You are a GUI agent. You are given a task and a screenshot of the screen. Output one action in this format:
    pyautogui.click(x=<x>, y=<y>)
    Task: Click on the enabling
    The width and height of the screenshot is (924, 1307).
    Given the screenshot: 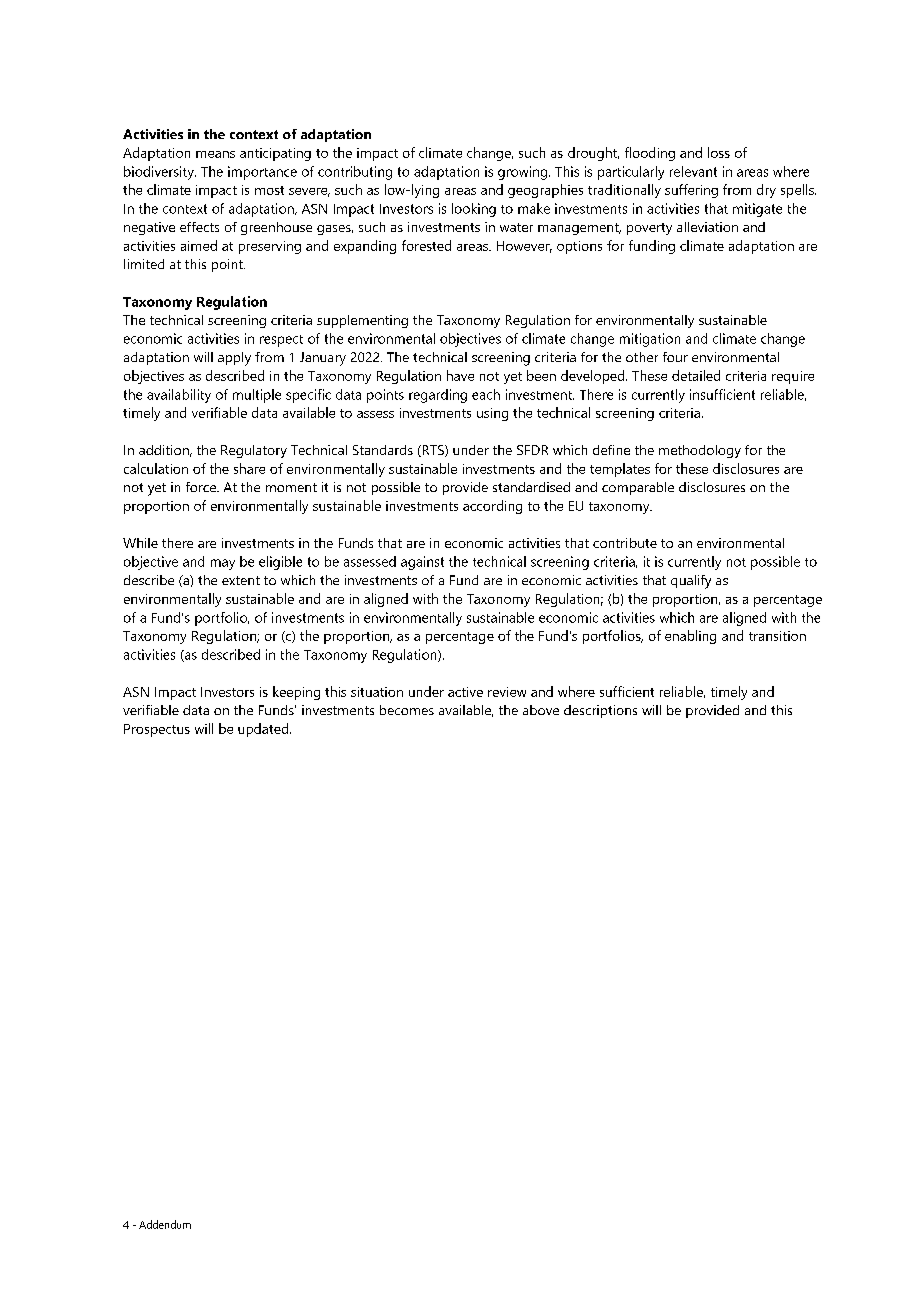 What is the action you would take?
    pyautogui.click(x=690, y=637)
